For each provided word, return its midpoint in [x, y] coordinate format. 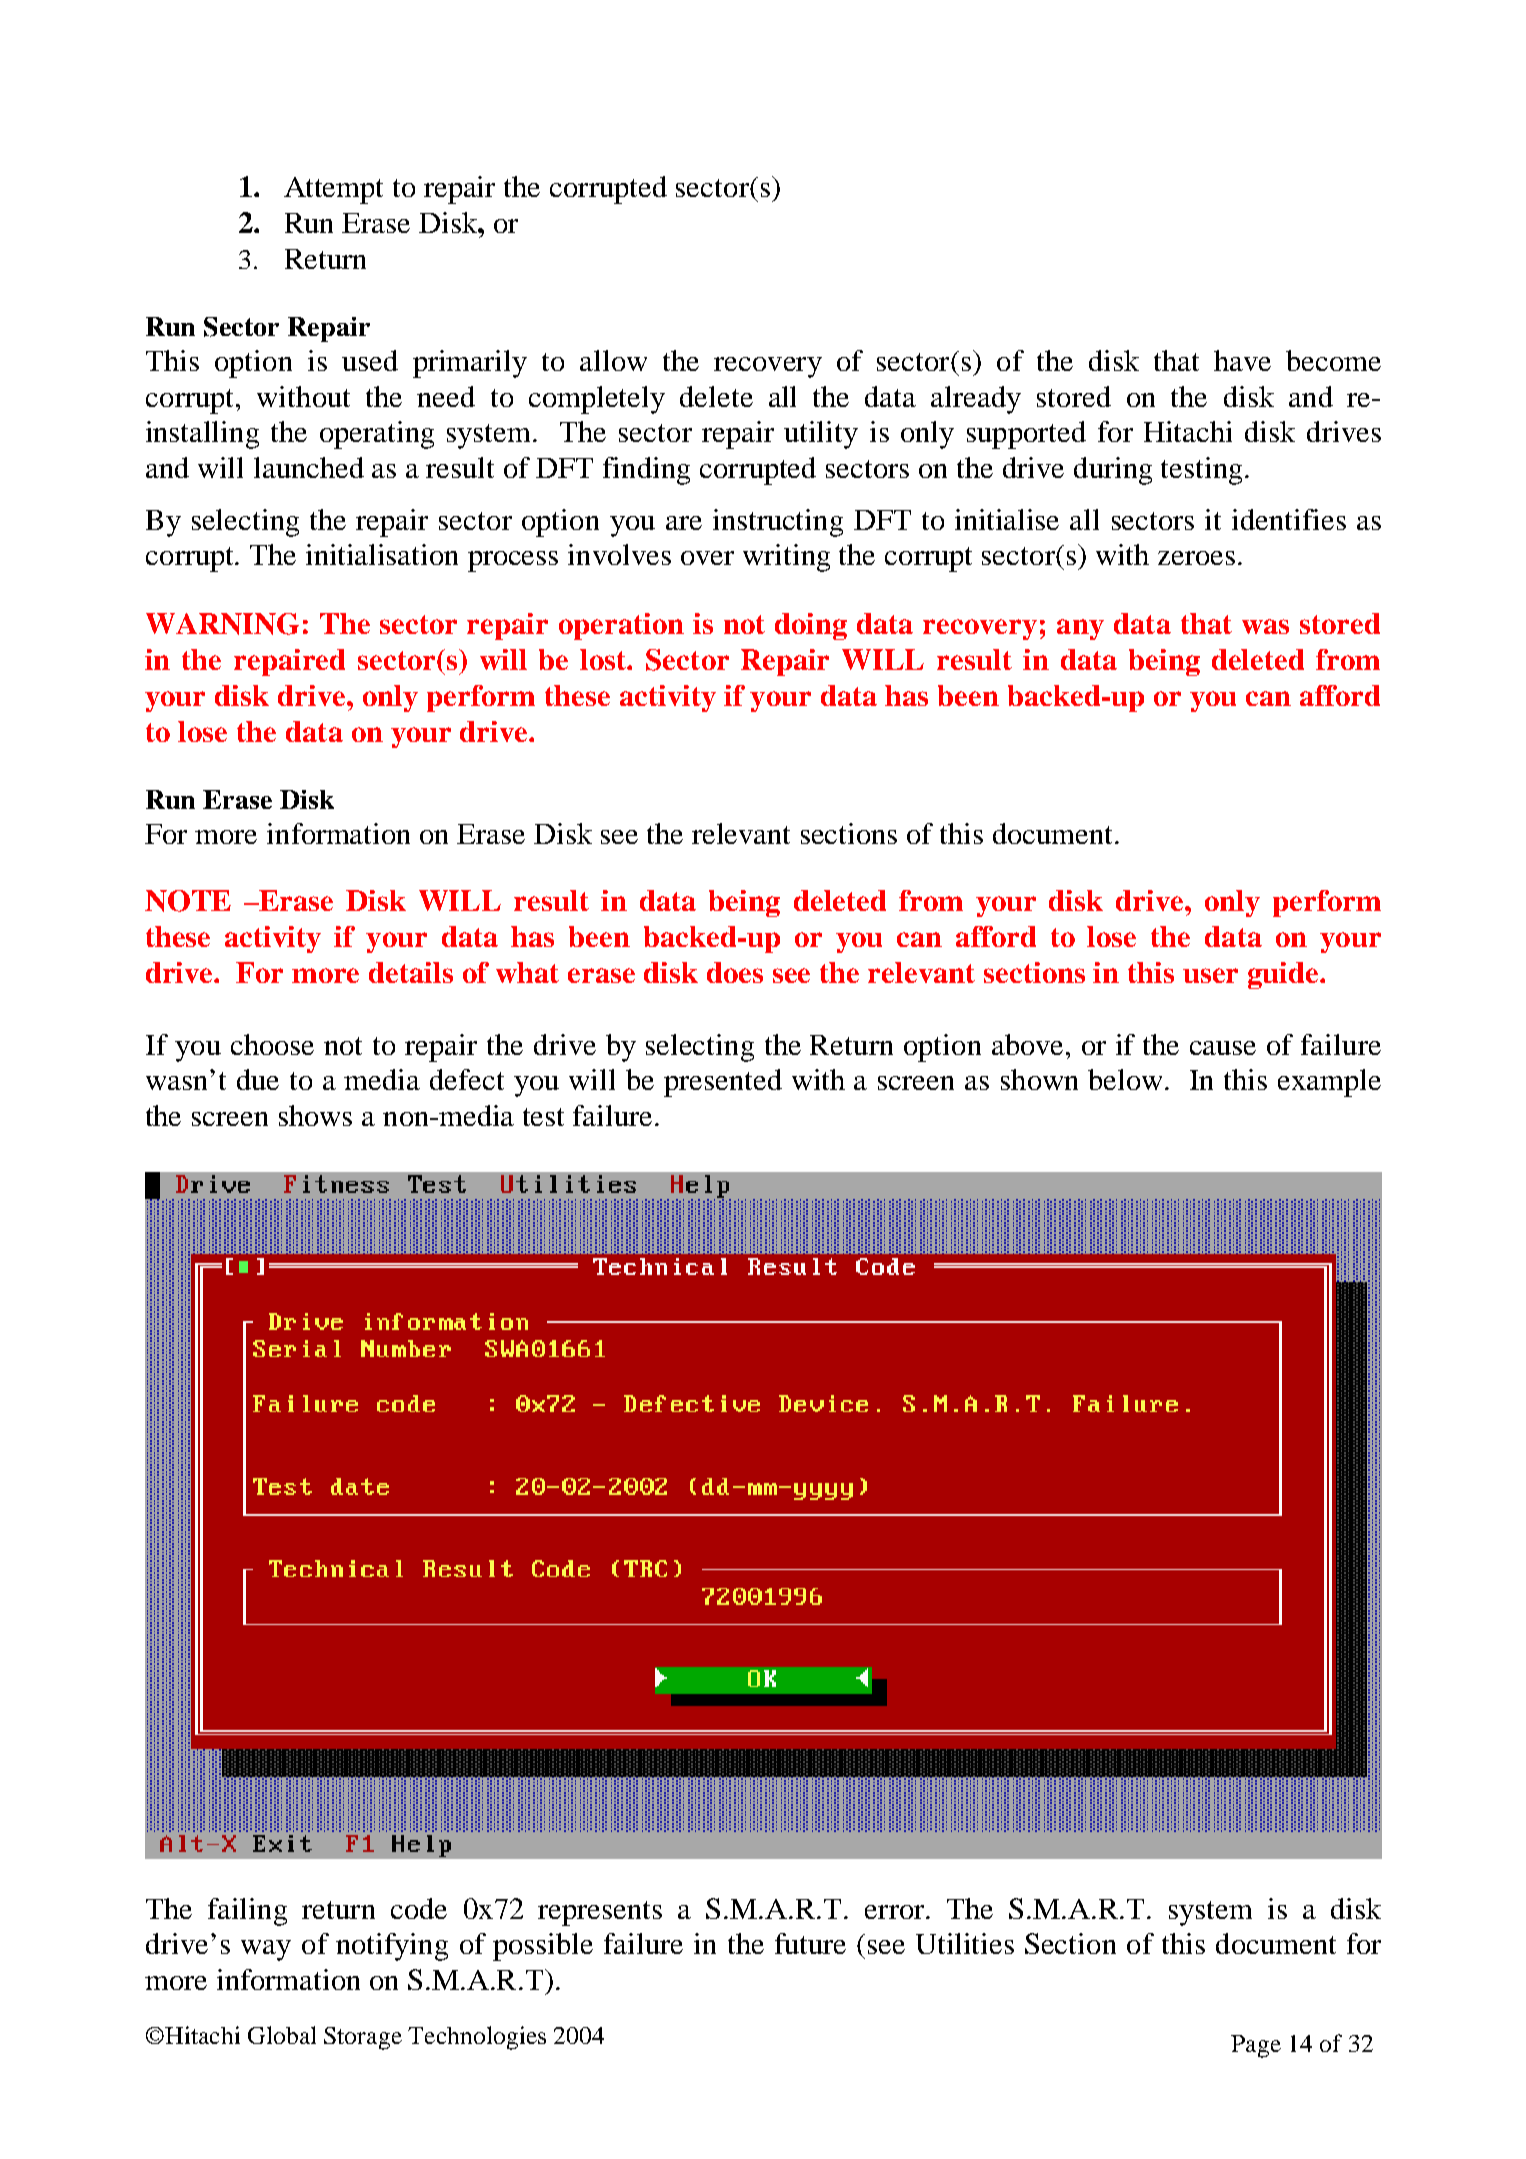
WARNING [222, 624]
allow [613, 360]
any [1080, 629]
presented [723, 1083]
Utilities [965, 1943]
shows [315, 1115]
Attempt [333, 190]
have [1242, 360]
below [1127, 1079]
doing [811, 626]
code [419, 1908]
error [896, 1912]
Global [282, 2035]
